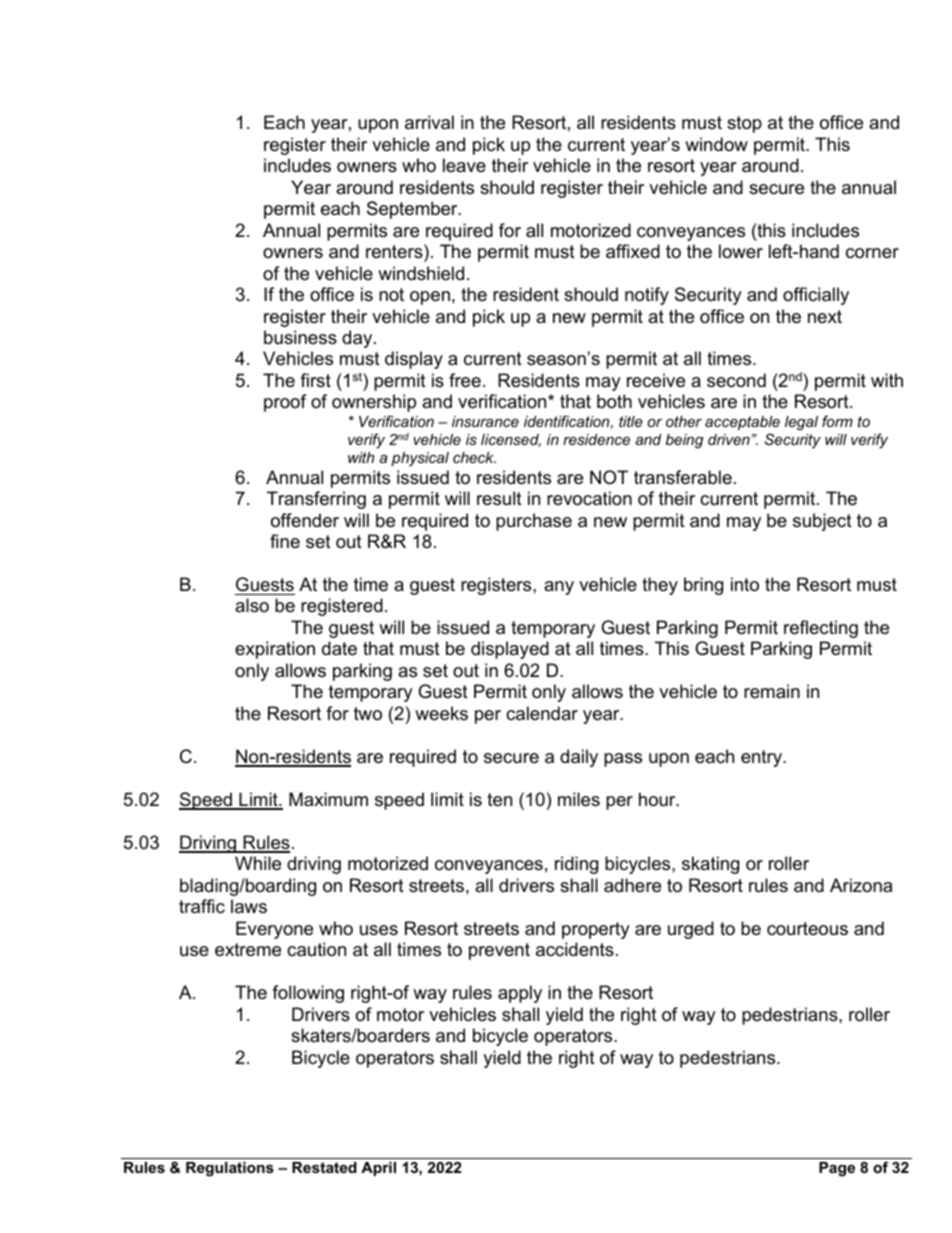 This document has height=1233, width=952. What do you see at coordinates (249, 906) in the document?
I see `laws` at bounding box center [249, 906].
